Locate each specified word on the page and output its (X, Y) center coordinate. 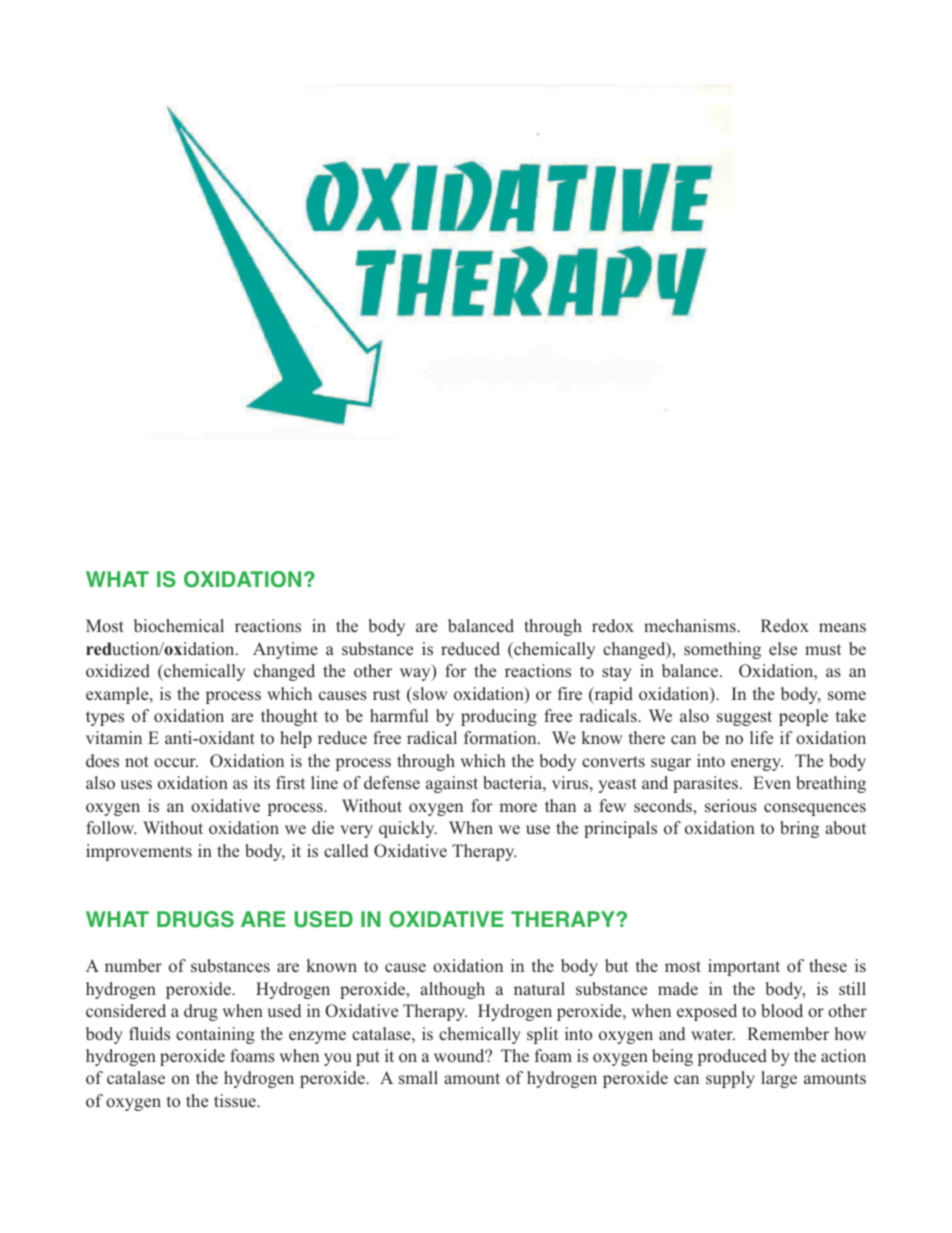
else (783, 648)
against (452, 784)
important (744, 967)
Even (772, 782)
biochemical (179, 626)
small (418, 1077)
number (133, 965)
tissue (236, 1101)
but (616, 965)
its (262, 782)
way (416, 674)
